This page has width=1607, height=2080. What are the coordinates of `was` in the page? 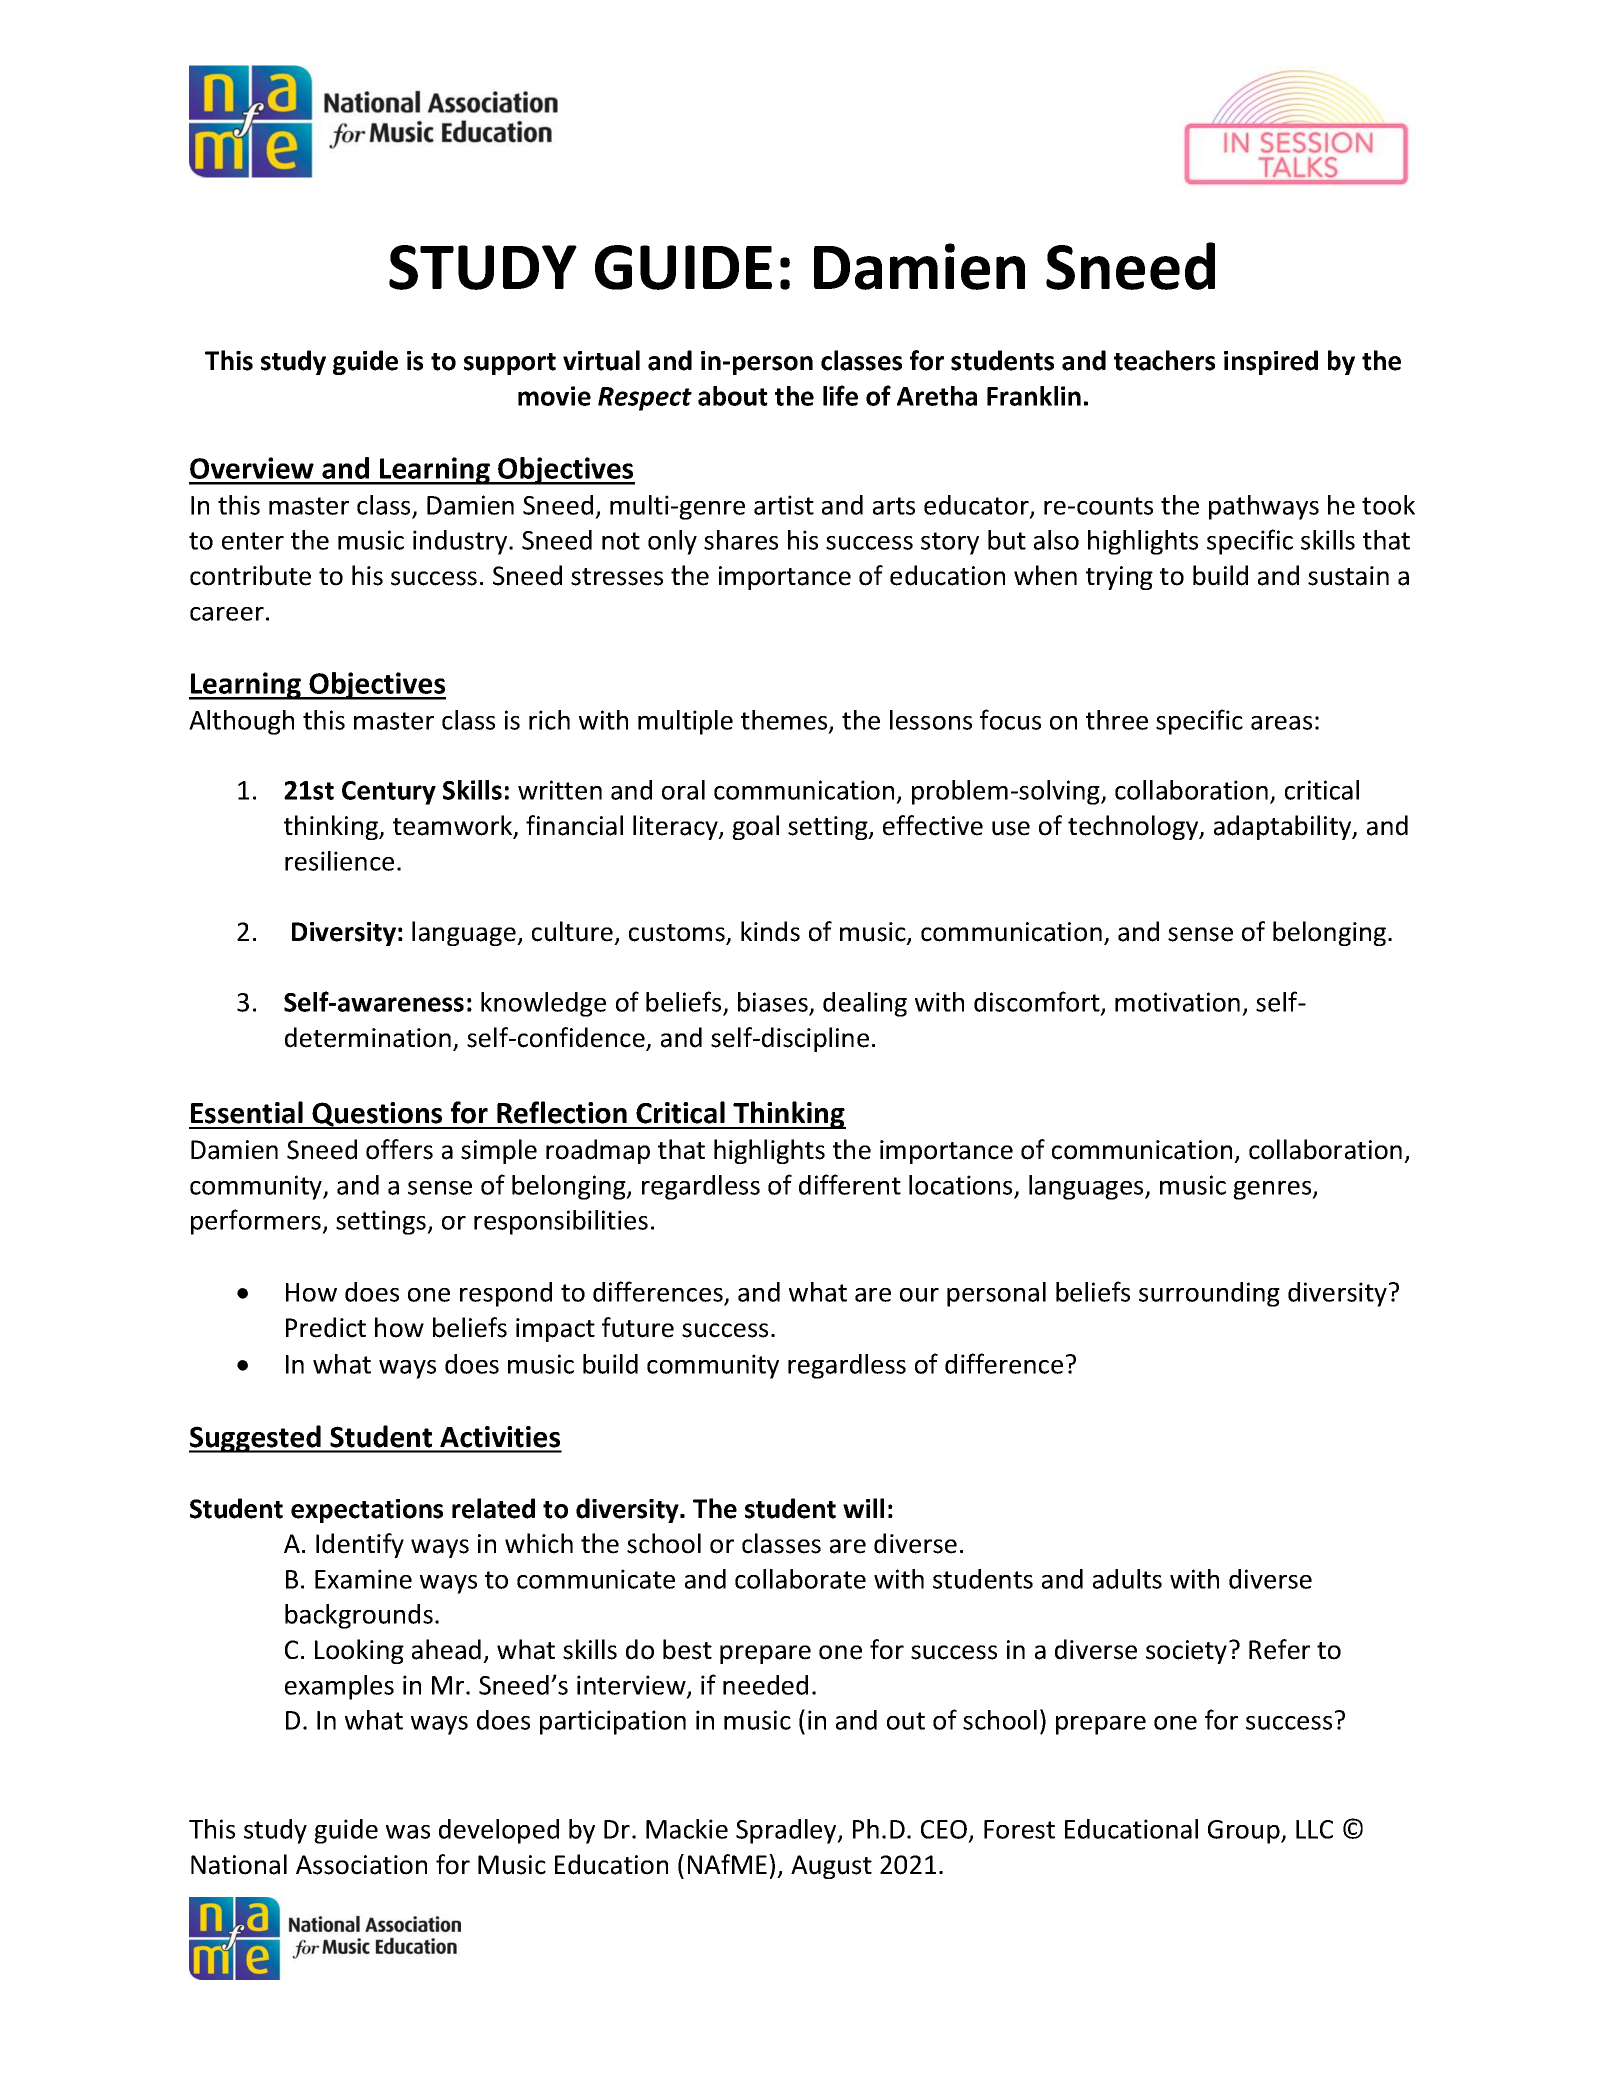 It's located at (408, 1832).
